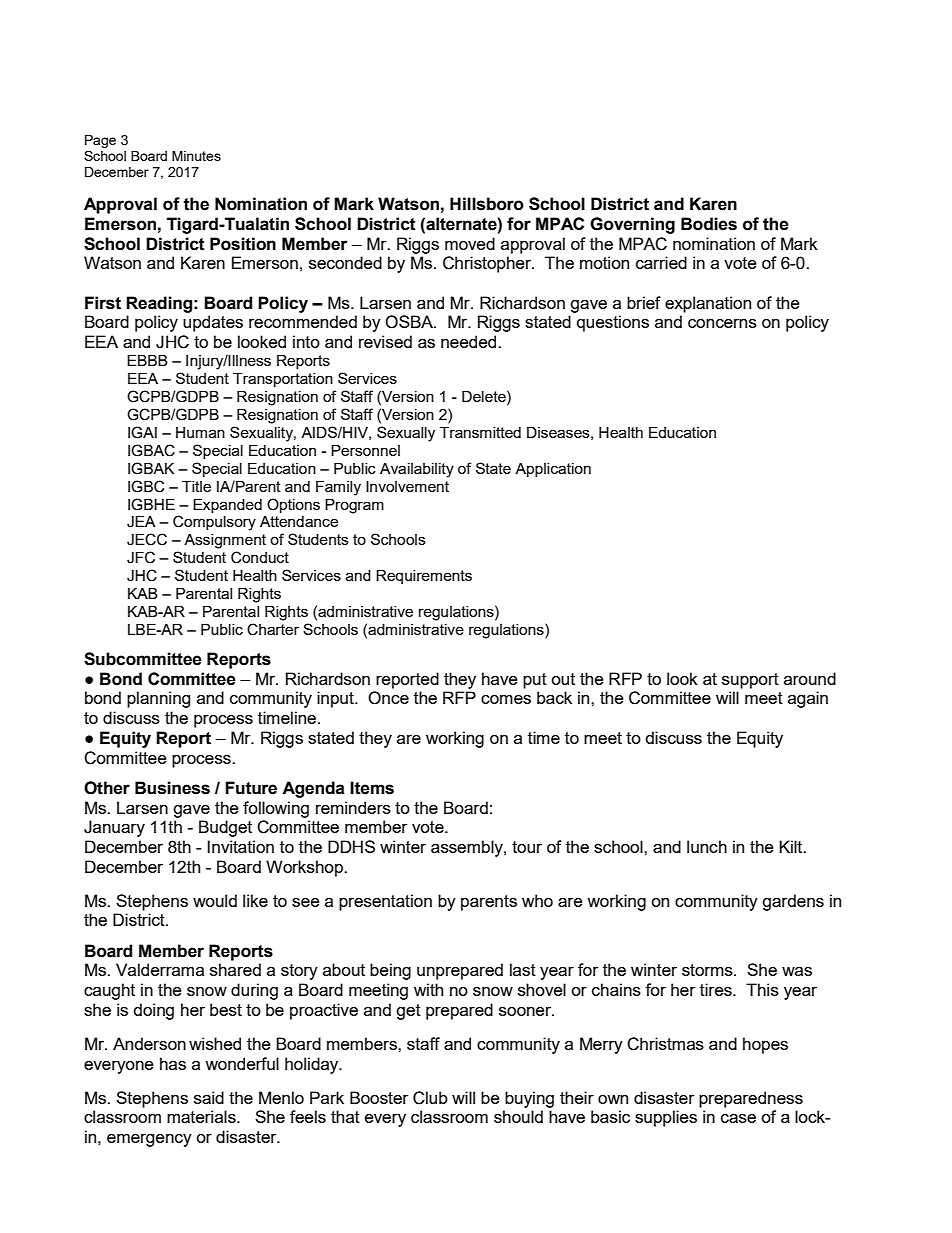 The width and height of the screenshot is (952, 1233). What do you see at coordinates (709, 224) in the screenshot?
I see `Bodies` at bounding box center [709, 224].
